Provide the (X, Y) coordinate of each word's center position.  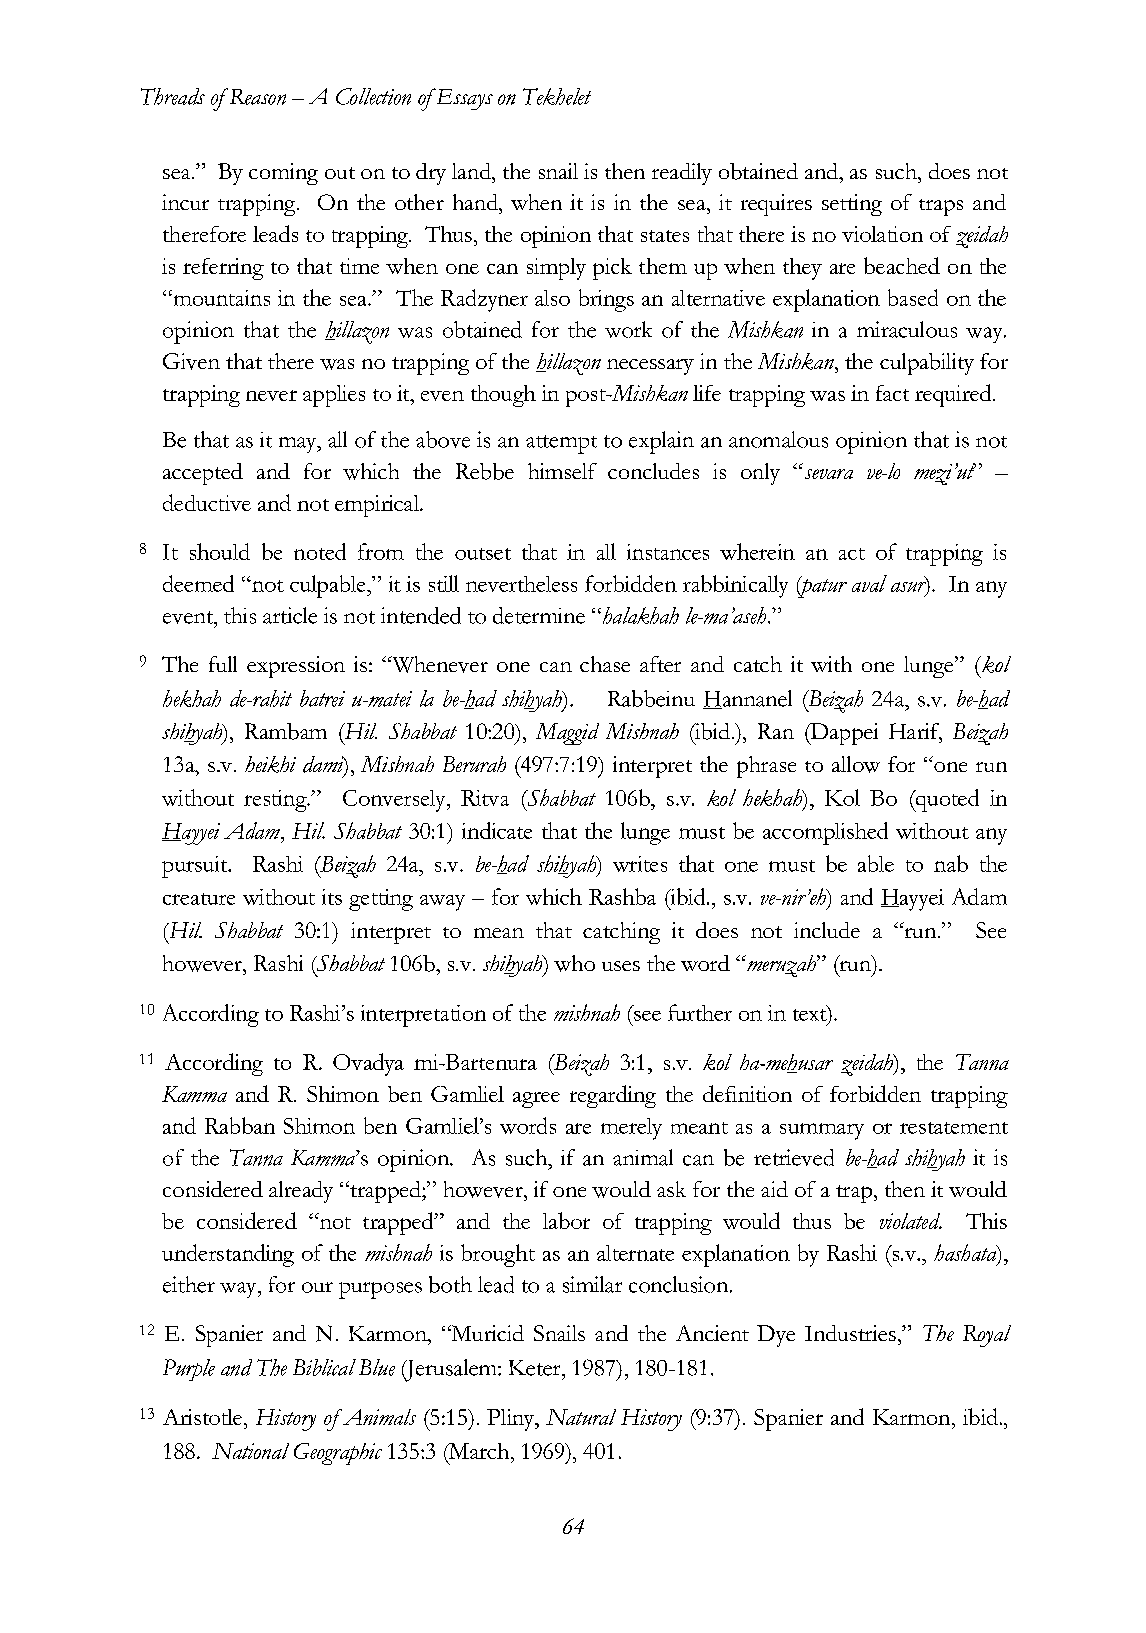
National (250, 1451)
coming (283, 174)
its (332, 897)
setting (852, 205)
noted (320, 551)
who (574, 963)
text (811, 1013)
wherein (757, 551)
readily (682, 174)
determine (539, 615)
